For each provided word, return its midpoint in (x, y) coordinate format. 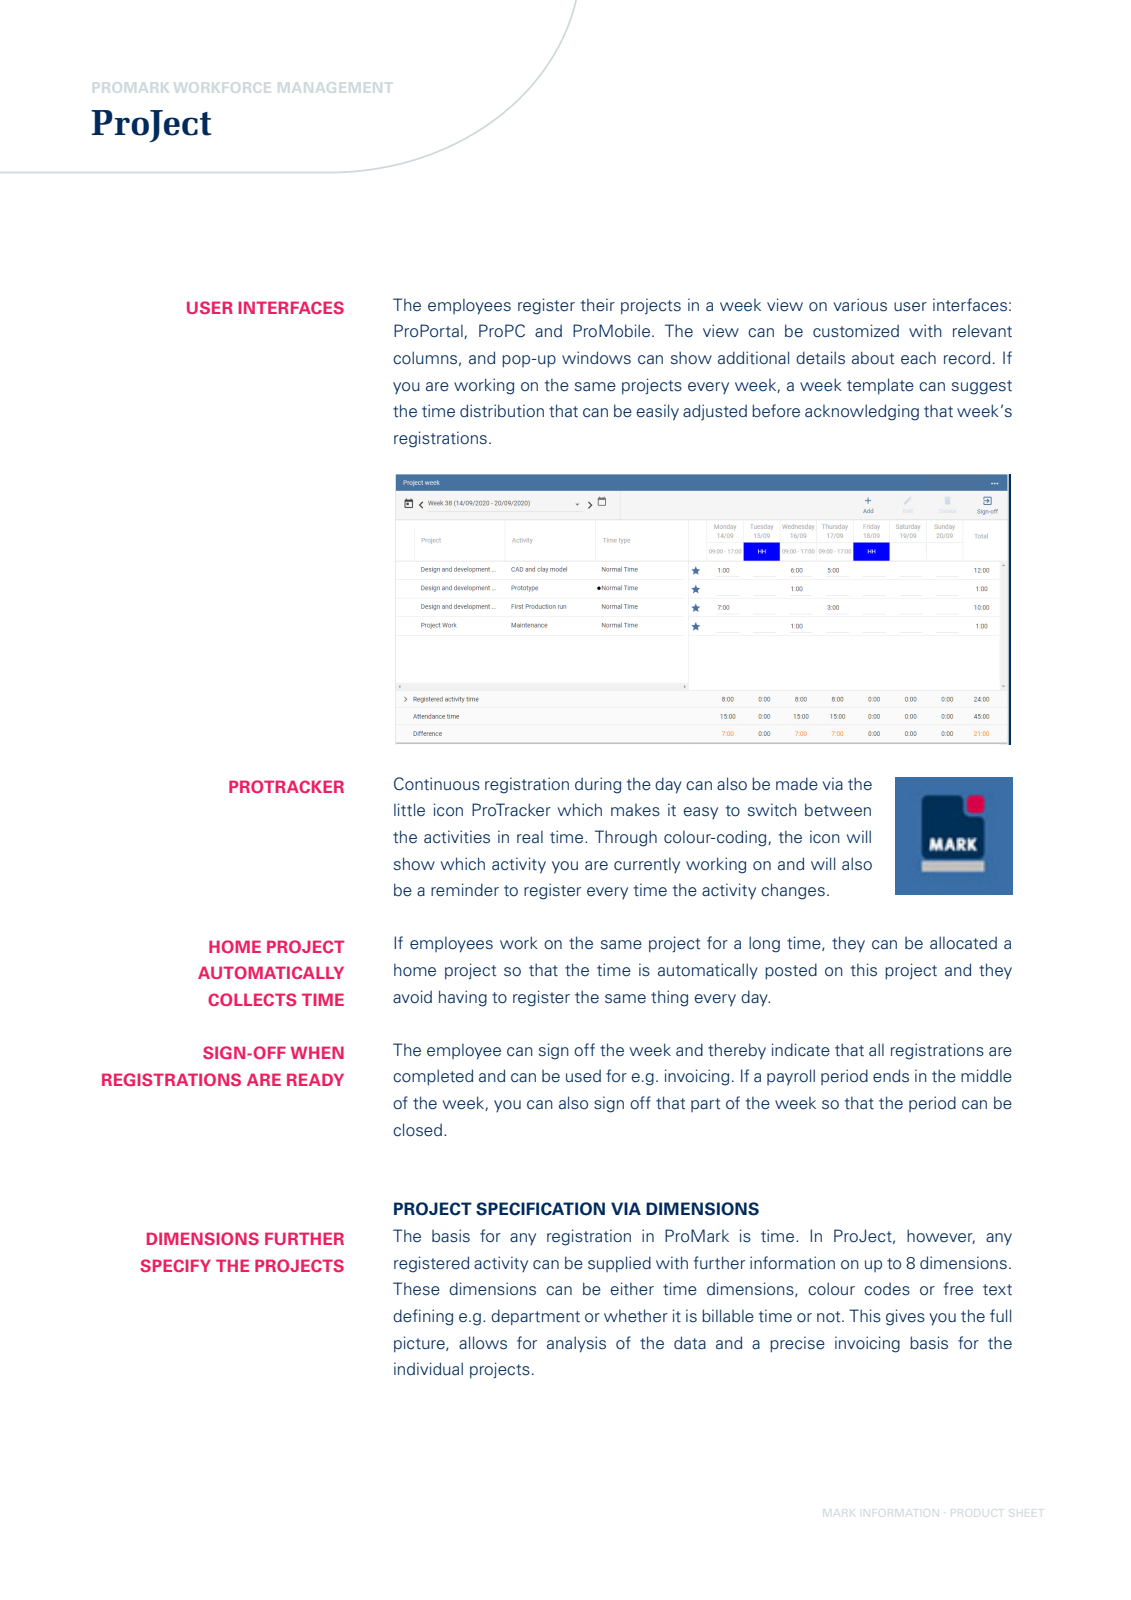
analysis (576, 1344)
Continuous (437, 784)
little (409, 810)
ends (891, 1076)
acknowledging (862, 412)
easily (657, 412)
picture (420, 1344)
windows (596, 357)
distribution (502, 411)
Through (626, 838)
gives (905, 1317)
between (838, 810)
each (918, 358)
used (583, 1076)
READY (315, 1079)
